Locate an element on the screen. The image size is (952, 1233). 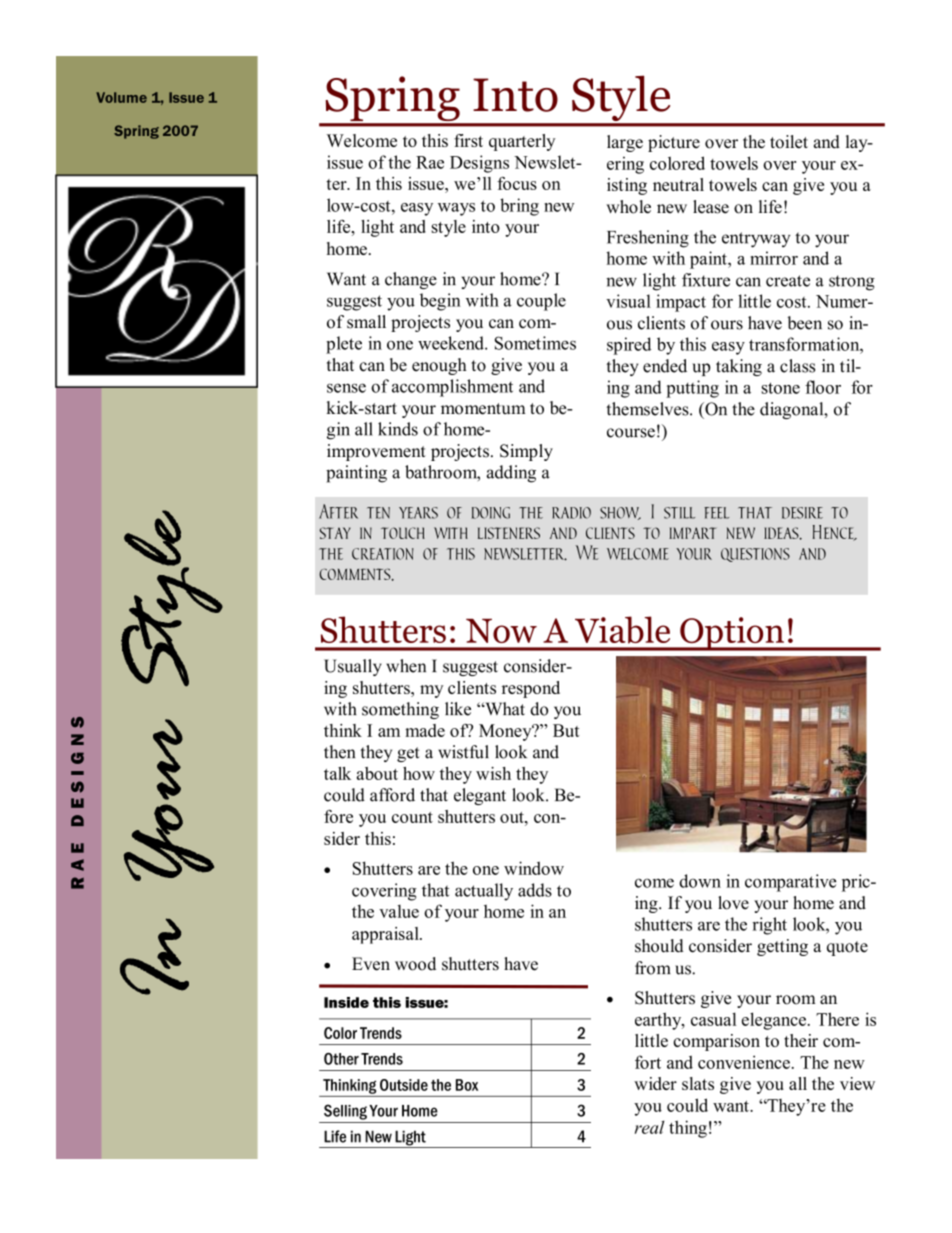
convenience is located at coordinates (744, 1062).
